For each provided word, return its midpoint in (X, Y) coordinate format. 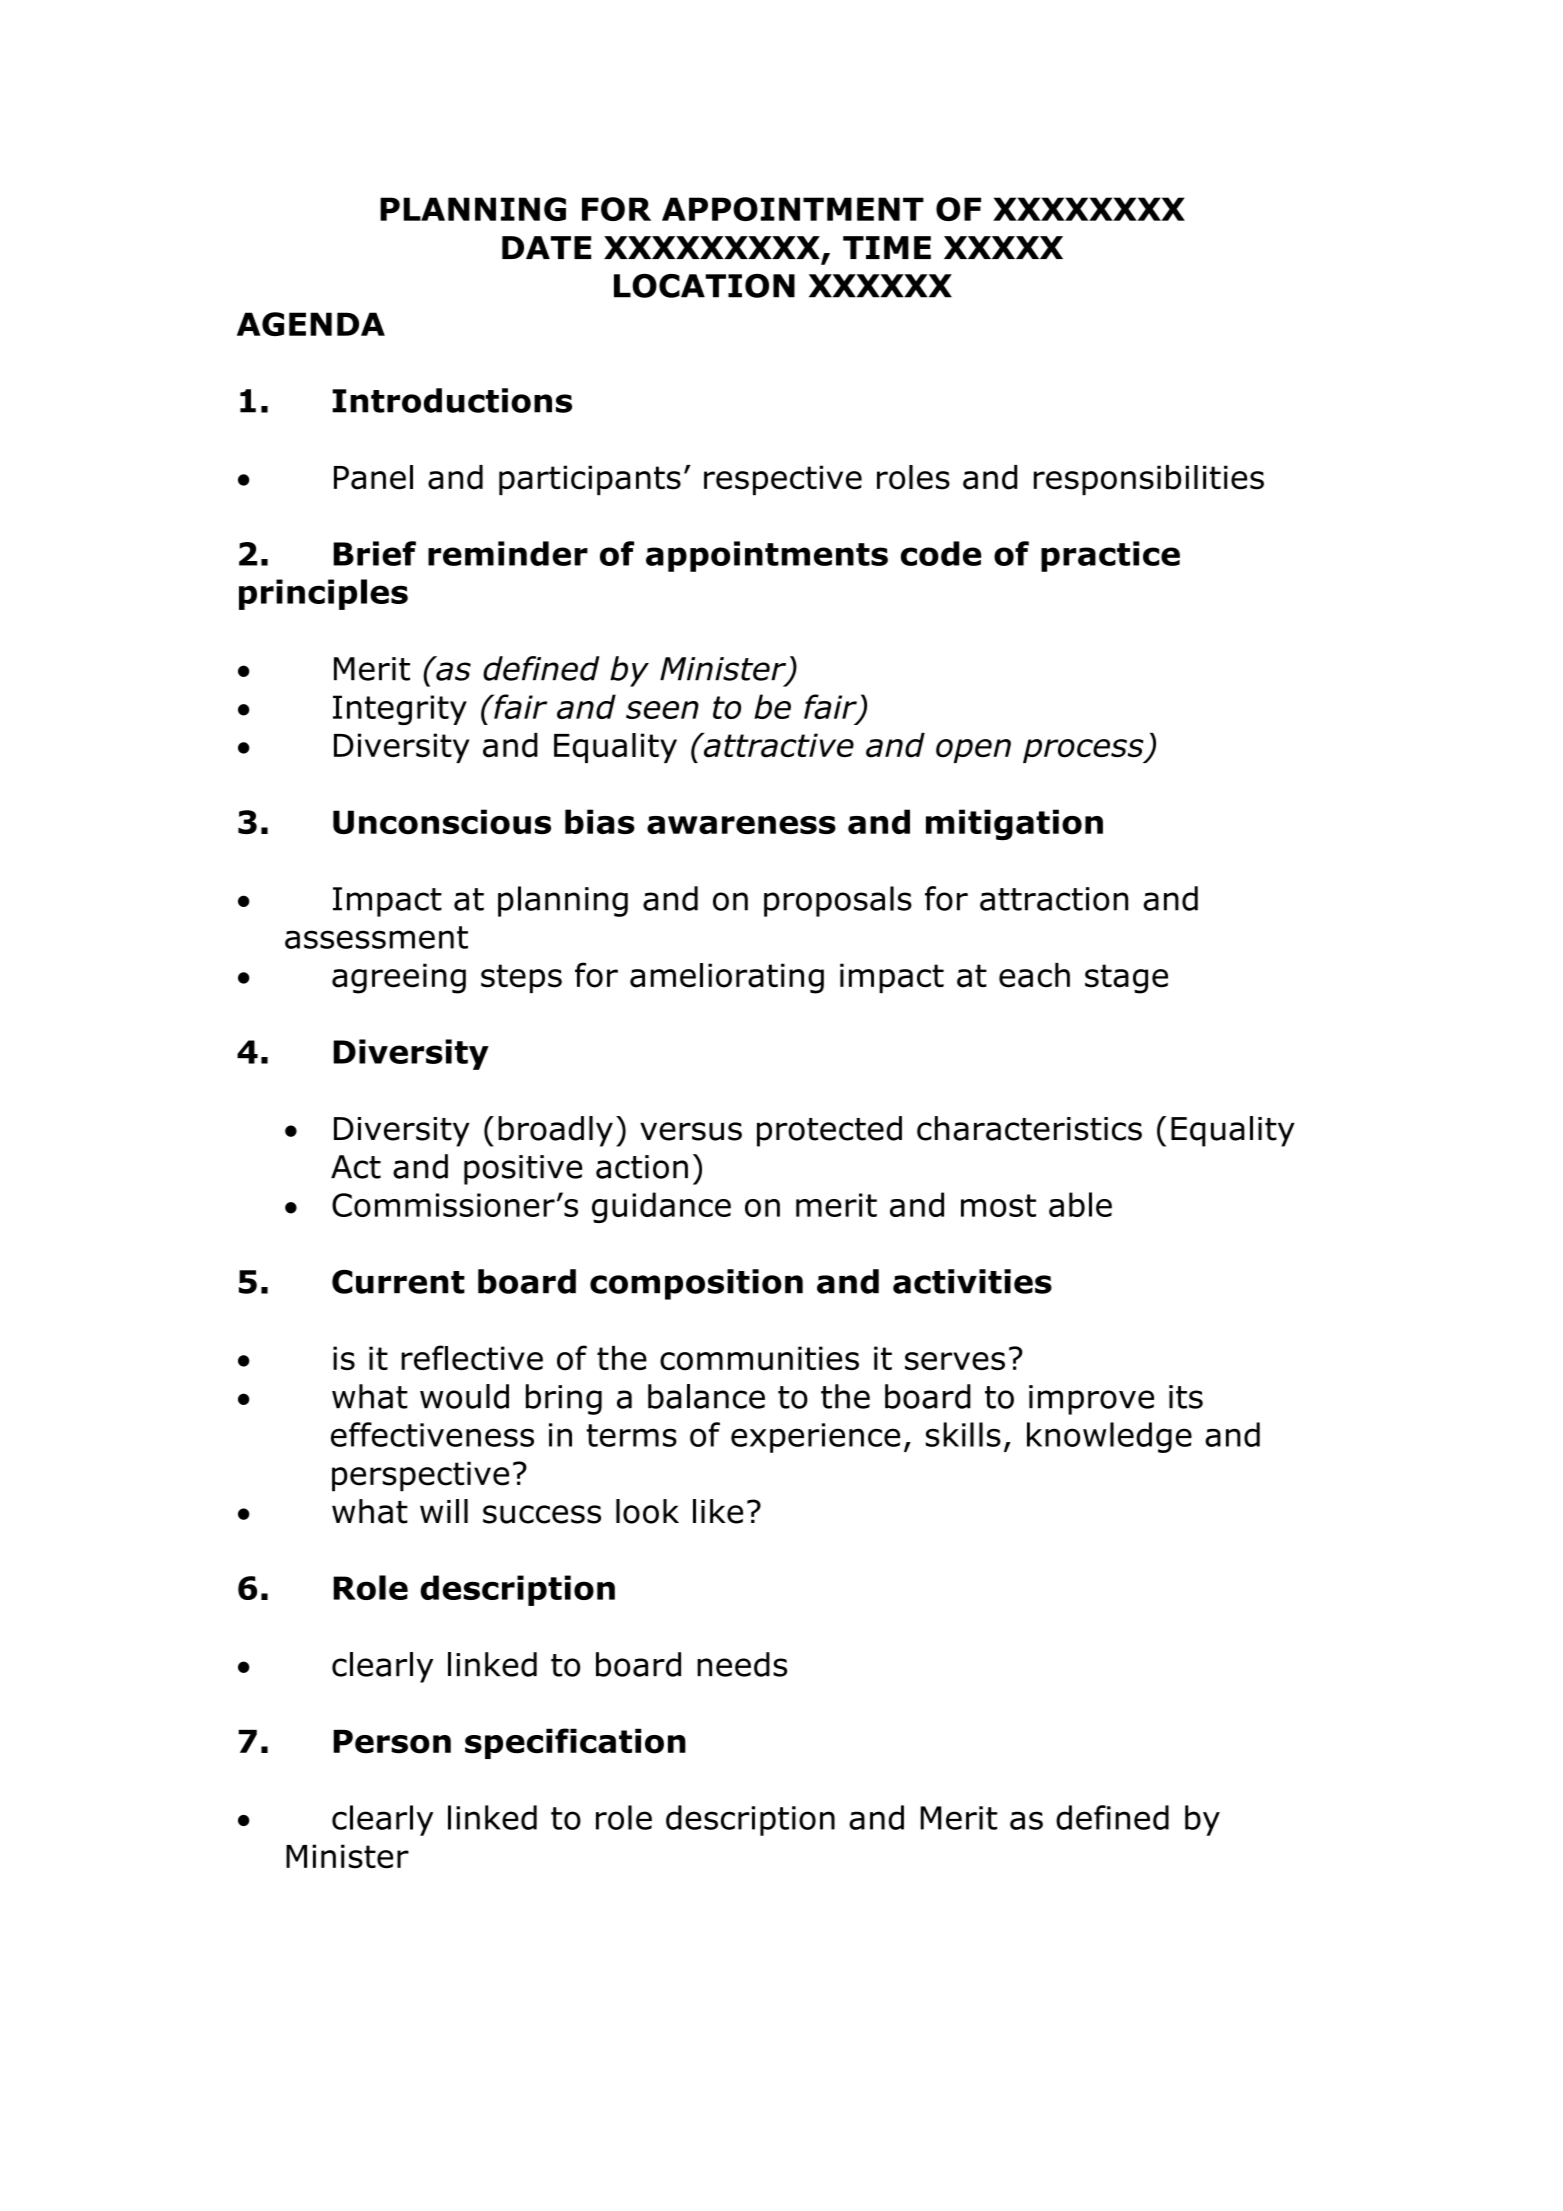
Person (392, 1742)
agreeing (399, 978)
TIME (887, 247)
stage (1126, 979)
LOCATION (704, 286)
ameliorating (727, 978)
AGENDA (311, 324)
